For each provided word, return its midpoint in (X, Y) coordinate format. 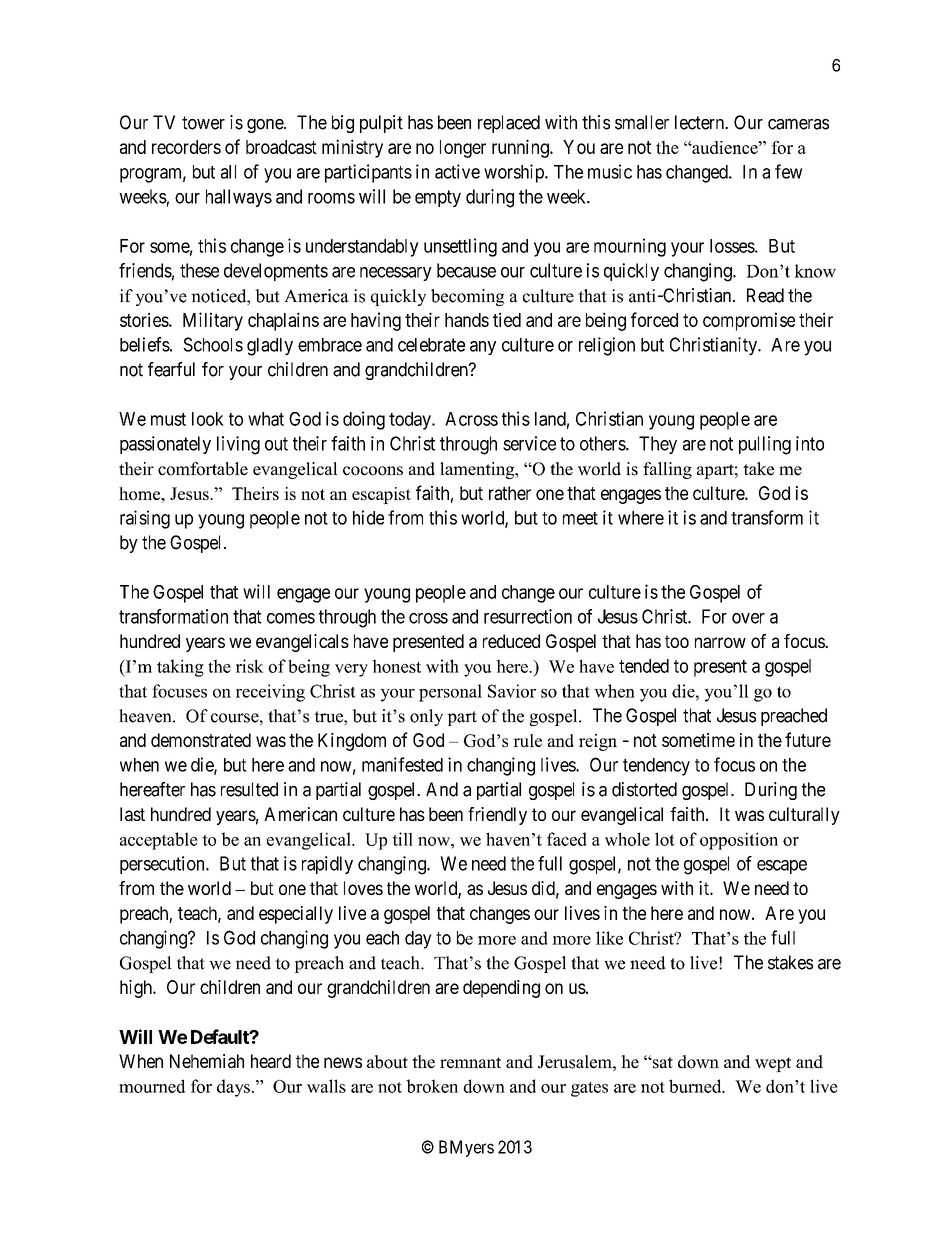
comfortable (203, 469)
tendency (656, 767)
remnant (470, 1063)
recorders (186, 147)
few (789, 171)
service (529, 443)
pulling (765, 445)
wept (773, 1064)
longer (463, 149)
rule (527, 740)
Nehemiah (207, 1061)
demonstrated (201, 740)
